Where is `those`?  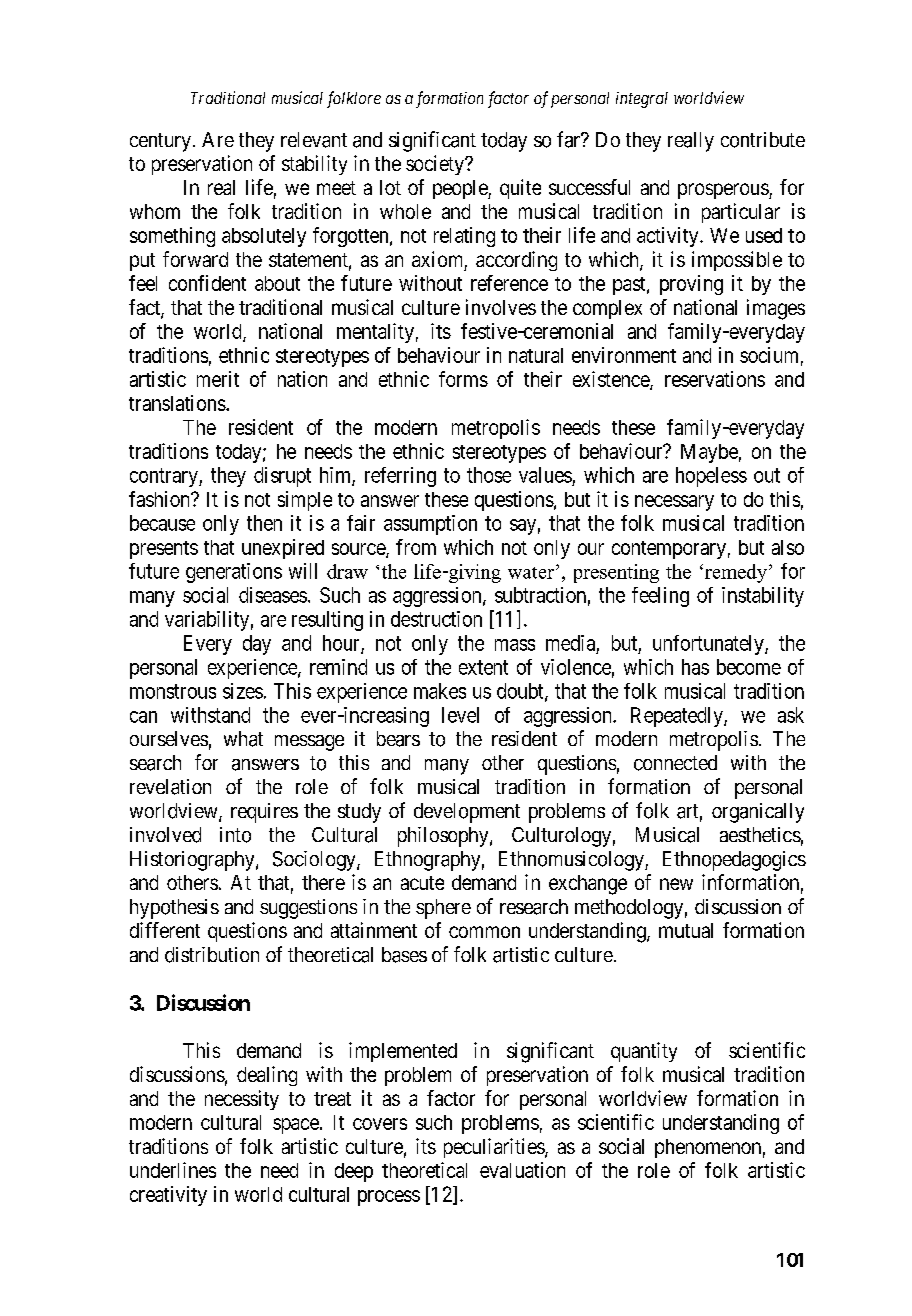 those is located at coordinates (489, 475).
